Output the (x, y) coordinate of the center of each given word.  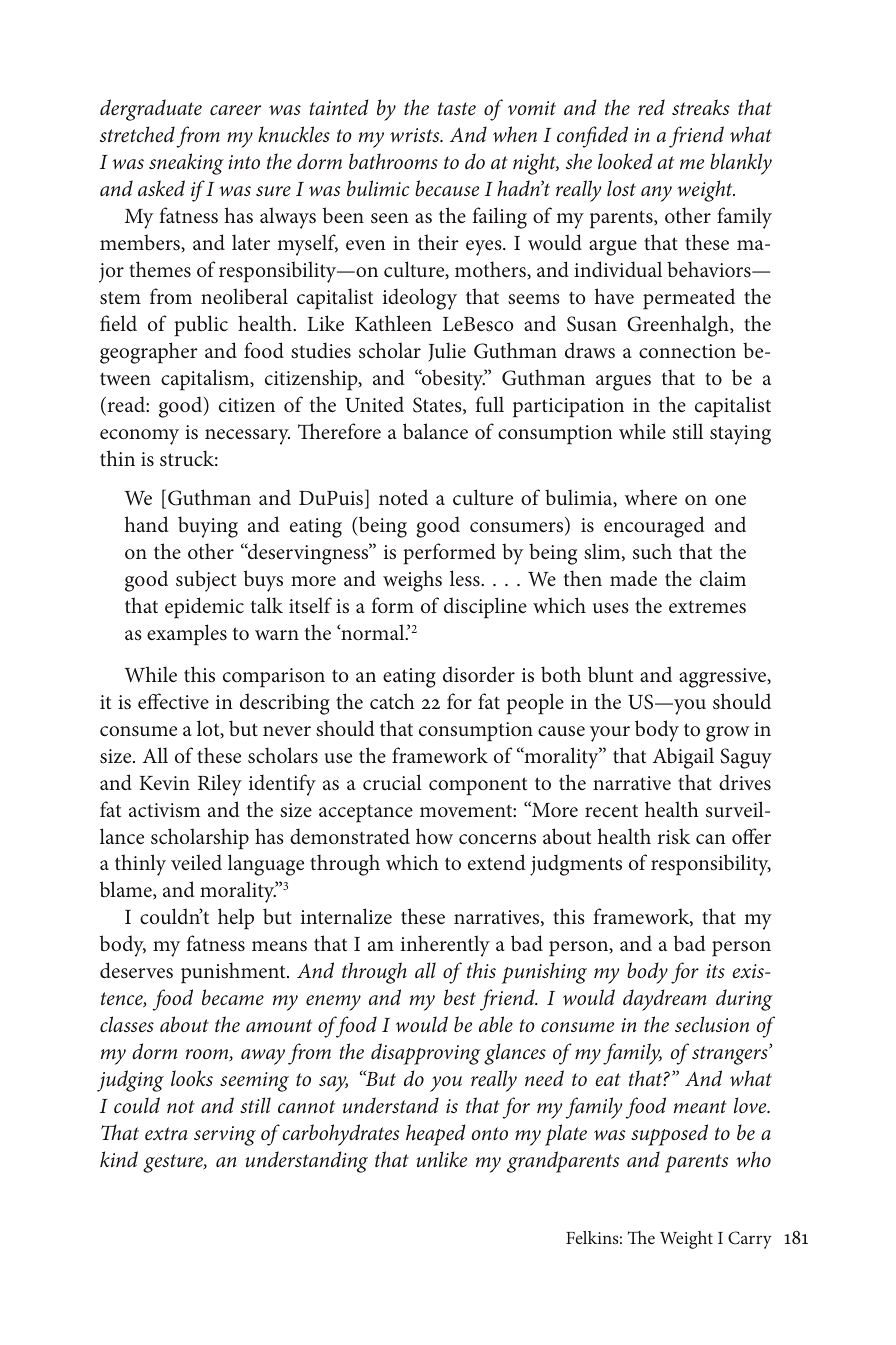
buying (208, 527)
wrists (416, 135)
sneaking (186, 164)
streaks (700, 107)
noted (403, 497)
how (434, 836)
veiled (196, 862)
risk (674, 836)
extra (166, 1134)
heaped (436, 1135)
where (651, 497)
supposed (669, 1135)
